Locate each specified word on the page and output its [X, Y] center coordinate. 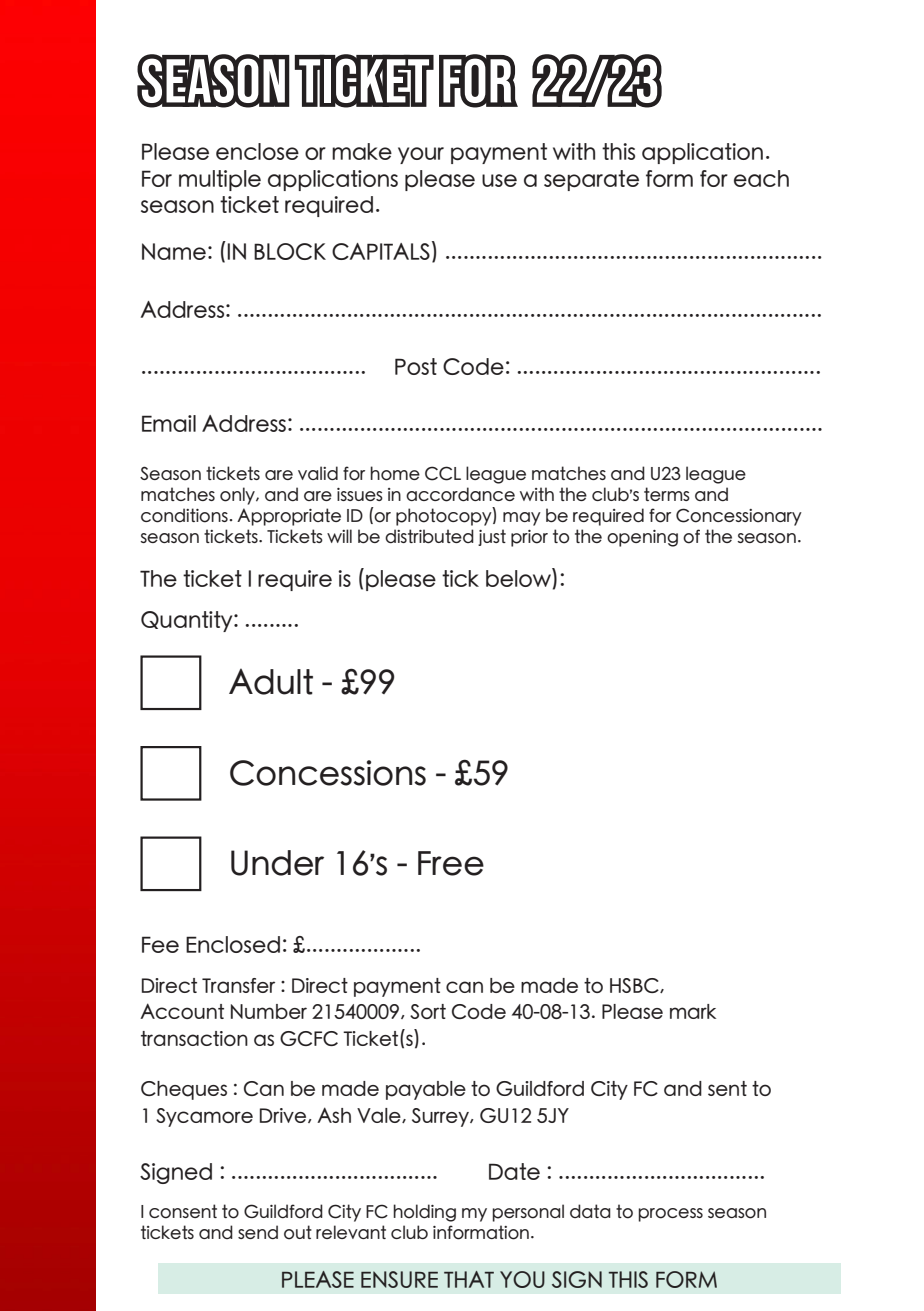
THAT [469, 1279]
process [670, 1215]
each [761, 178]
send [258, 1232]
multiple [220, 180]
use [499, 180]
